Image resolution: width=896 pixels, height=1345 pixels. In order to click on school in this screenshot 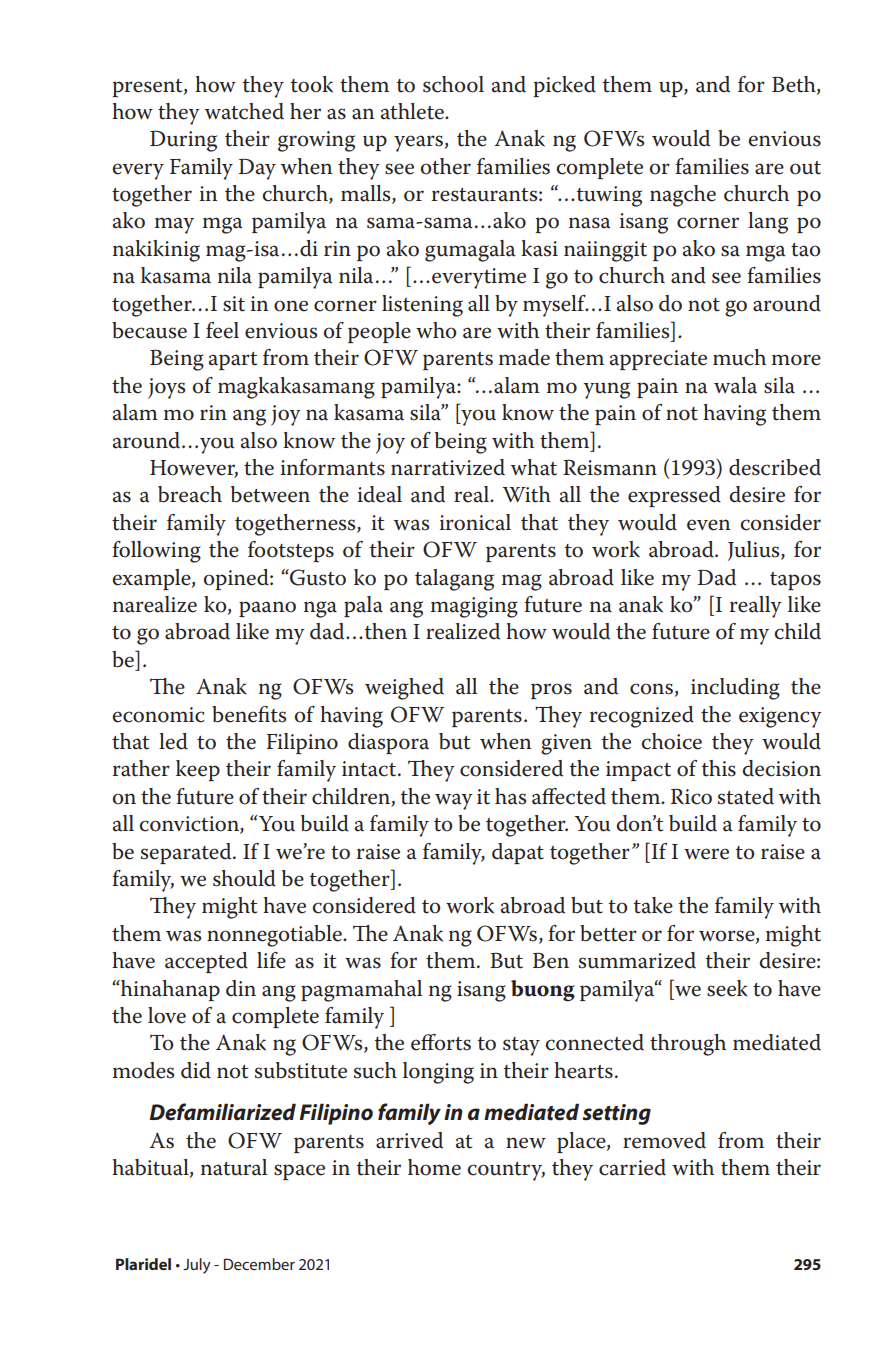, I will do `click(453, 84)`.
